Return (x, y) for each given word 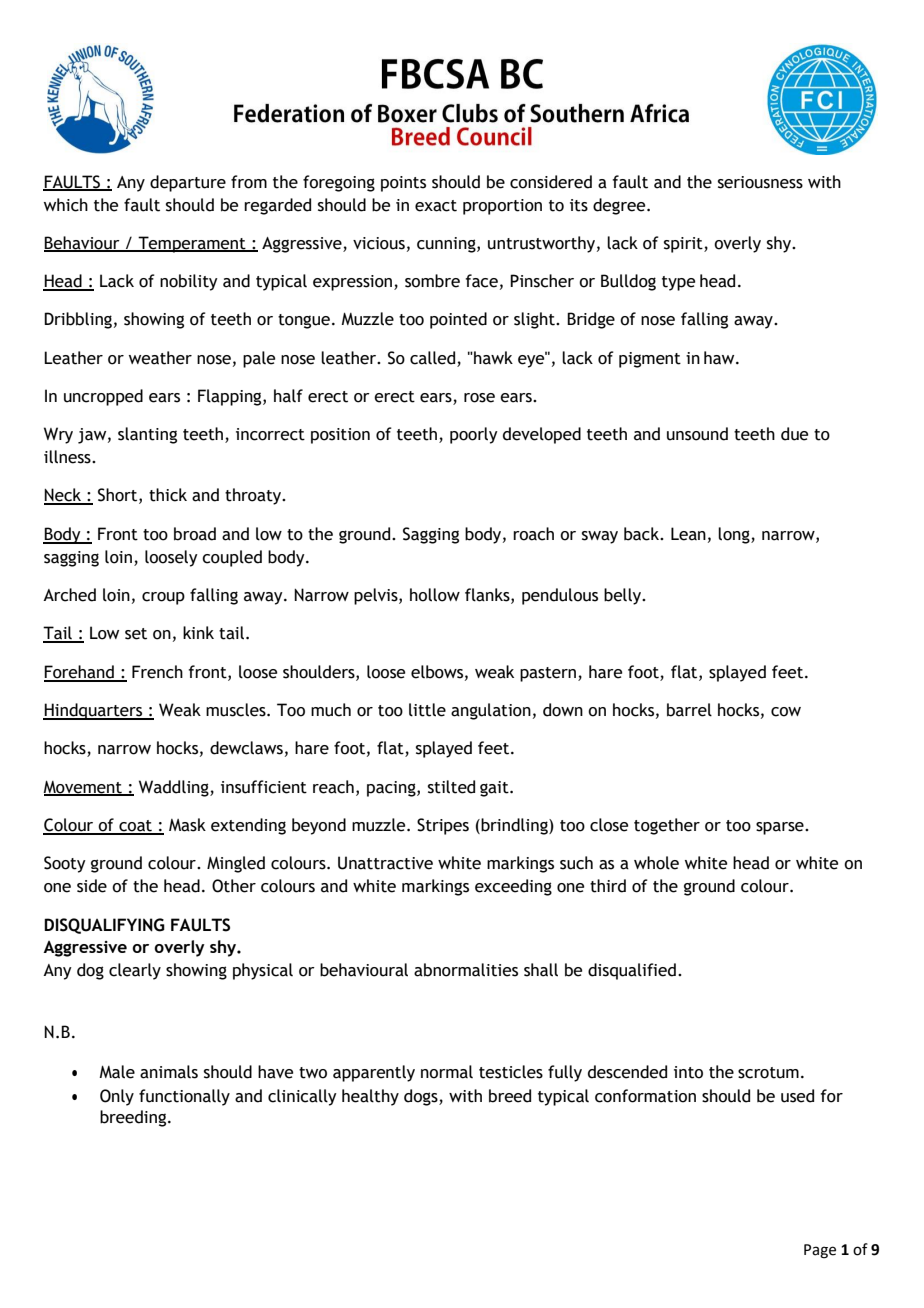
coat (135, 827)
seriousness (760, 182)
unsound (697, 434)
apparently (374, 1073)
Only (117, 1097)
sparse (781, 828)
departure (188, 183)
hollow (435, 595)
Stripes (443, 826)
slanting (147, 435)
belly (623, 596)
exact (436, 206)
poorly (474, 435)
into (688, 1072)
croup (163, 598)
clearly (135, 971)
